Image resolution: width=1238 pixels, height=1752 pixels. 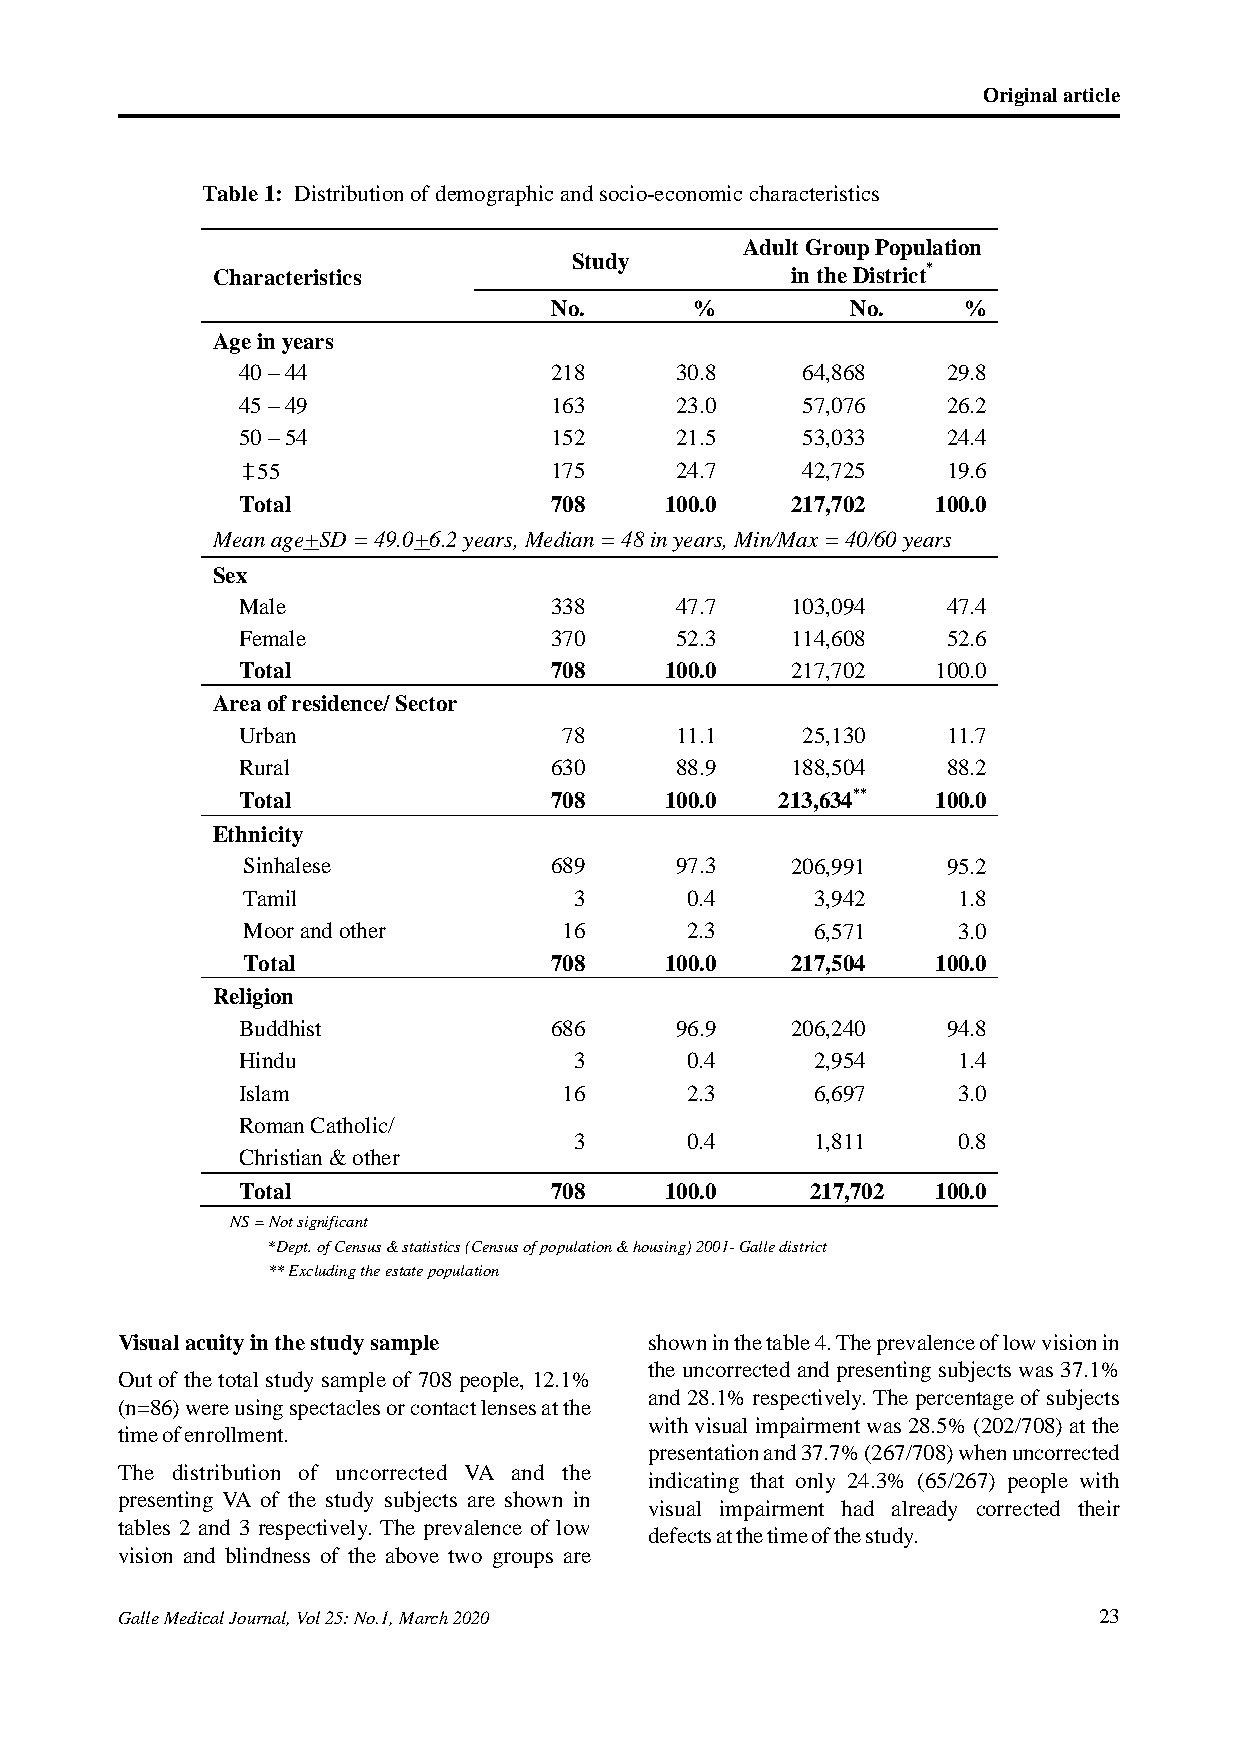 I want to click on Median, so click(x=559, y=539).
